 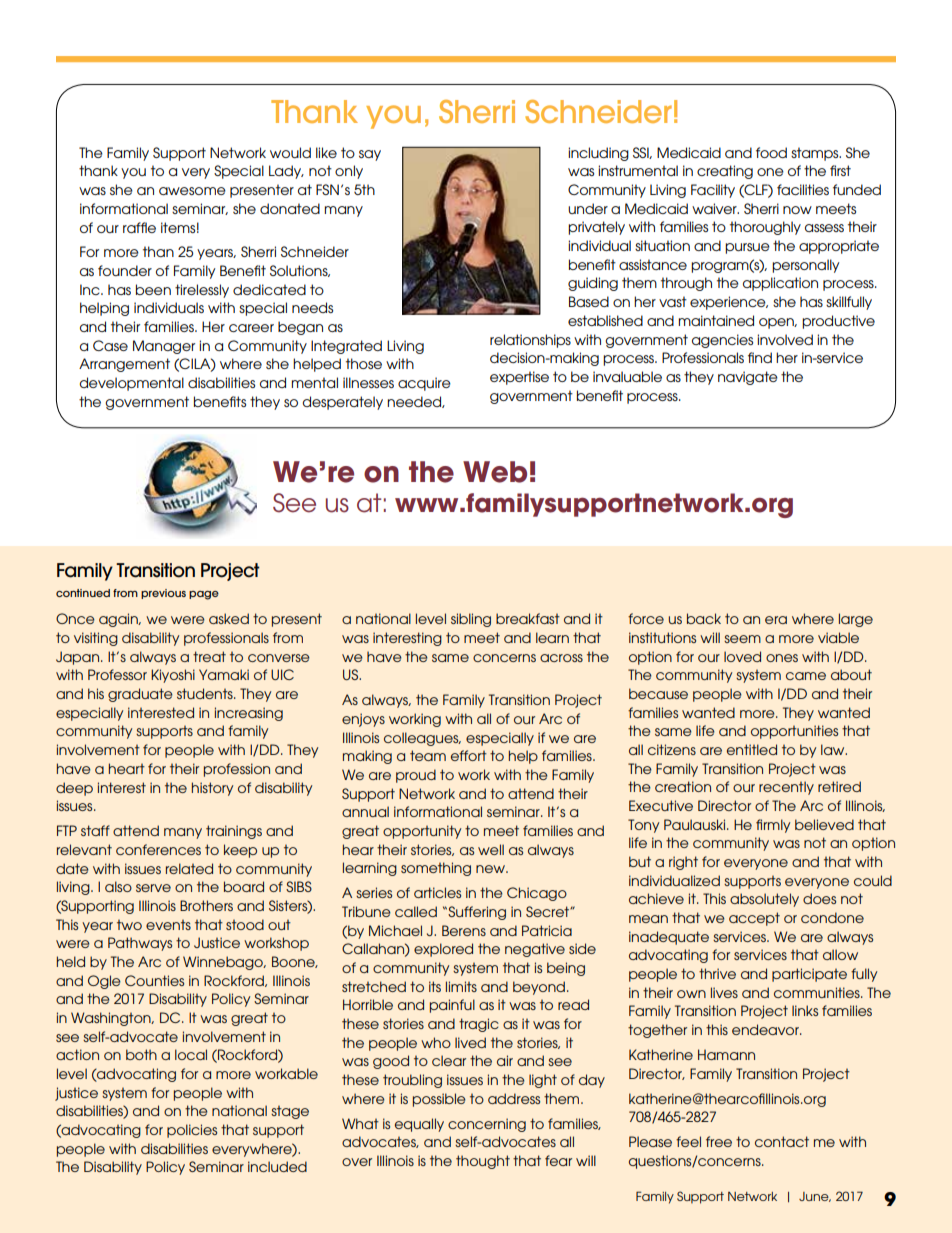 I want to click on navigate, so click(x=748, y=378).
